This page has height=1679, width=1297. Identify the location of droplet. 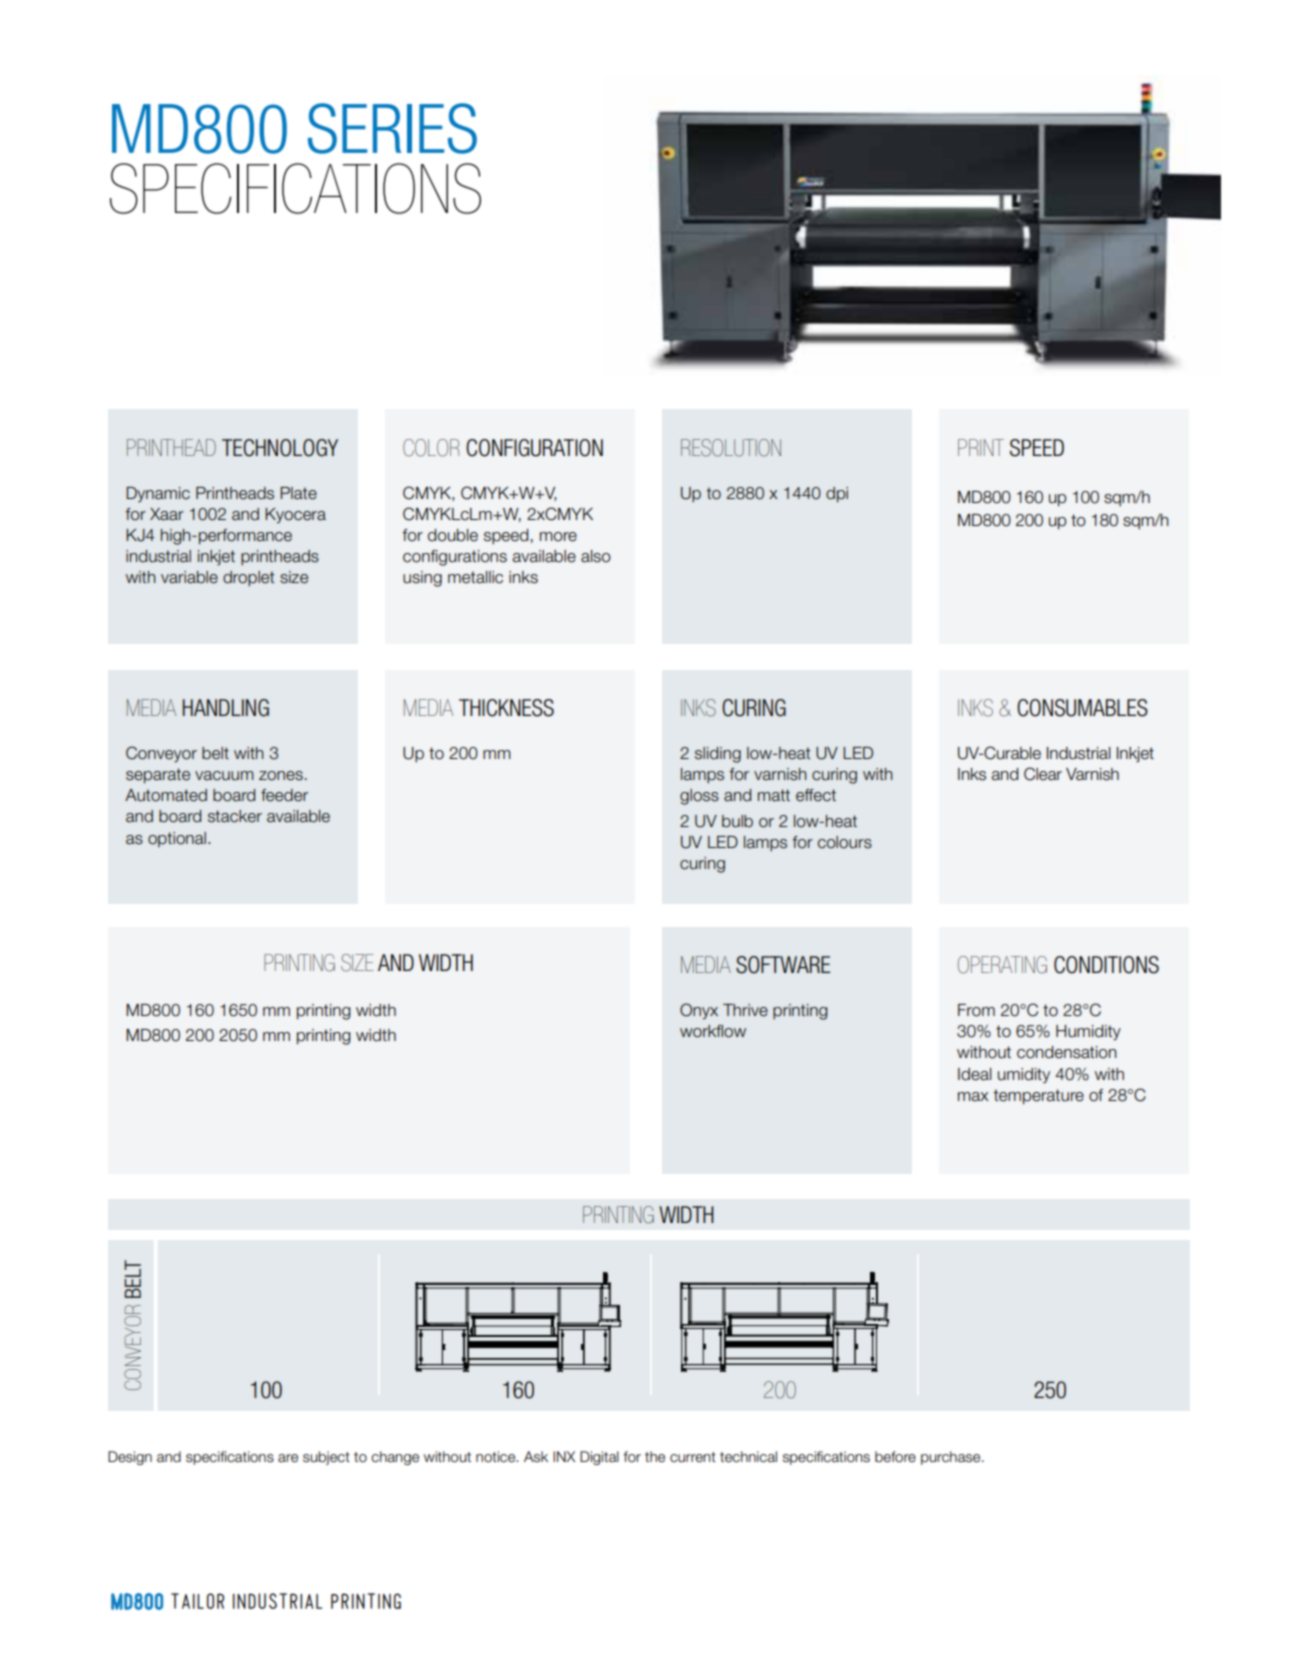
(248, 578).
